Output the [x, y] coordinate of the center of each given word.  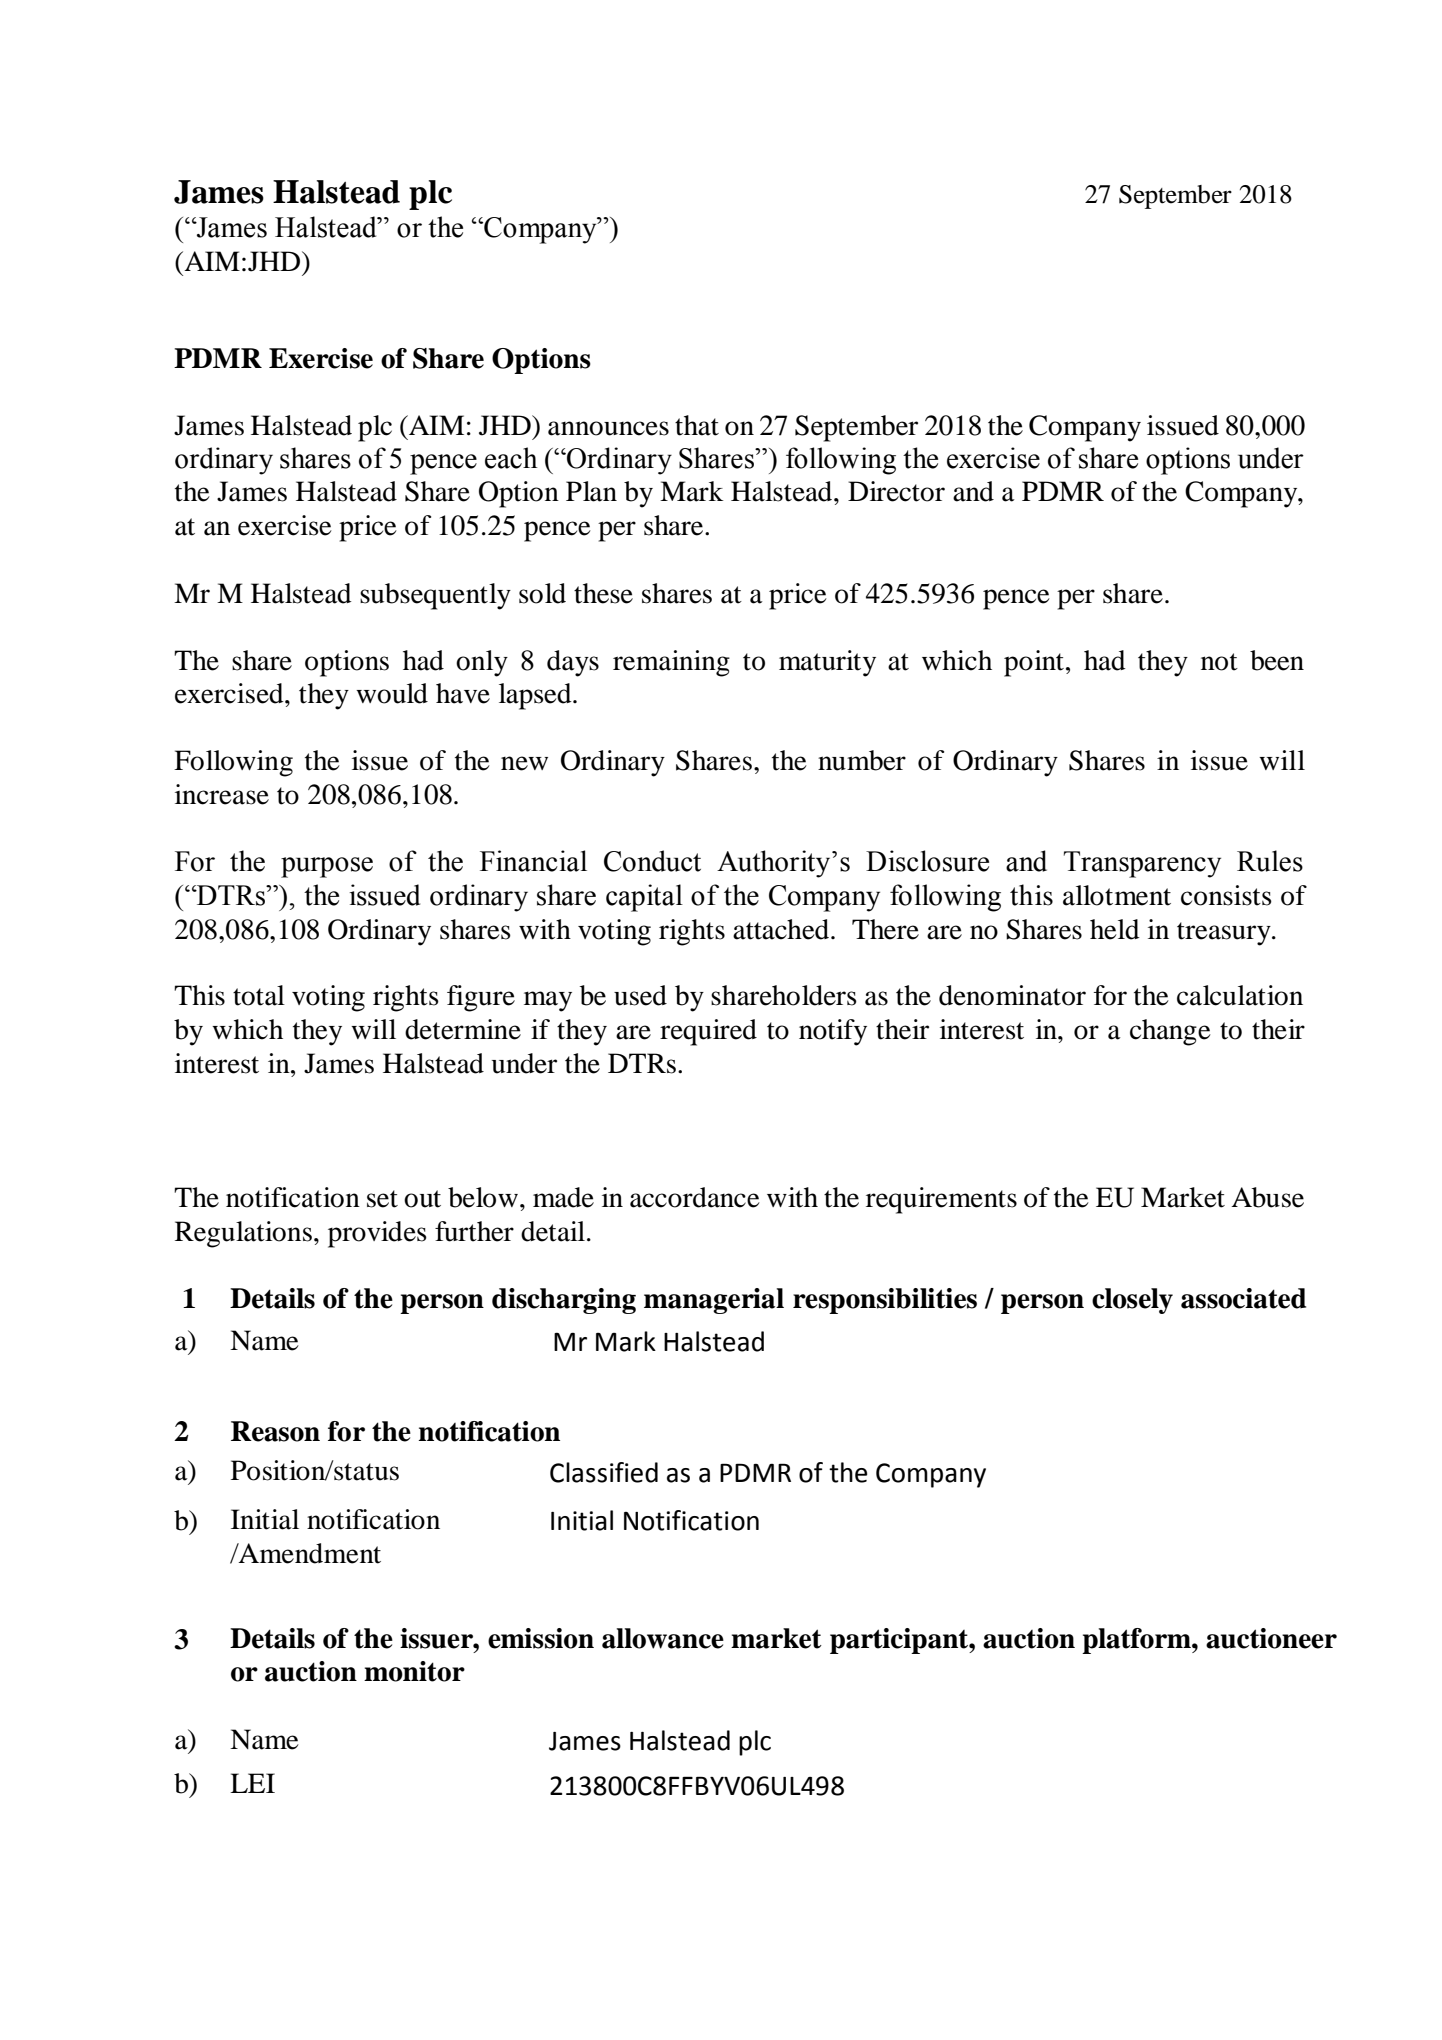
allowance [663, 1638]
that [697, 425]
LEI [252, 1783]
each [511, 458]
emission [541, 1638]
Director [896, 491]
